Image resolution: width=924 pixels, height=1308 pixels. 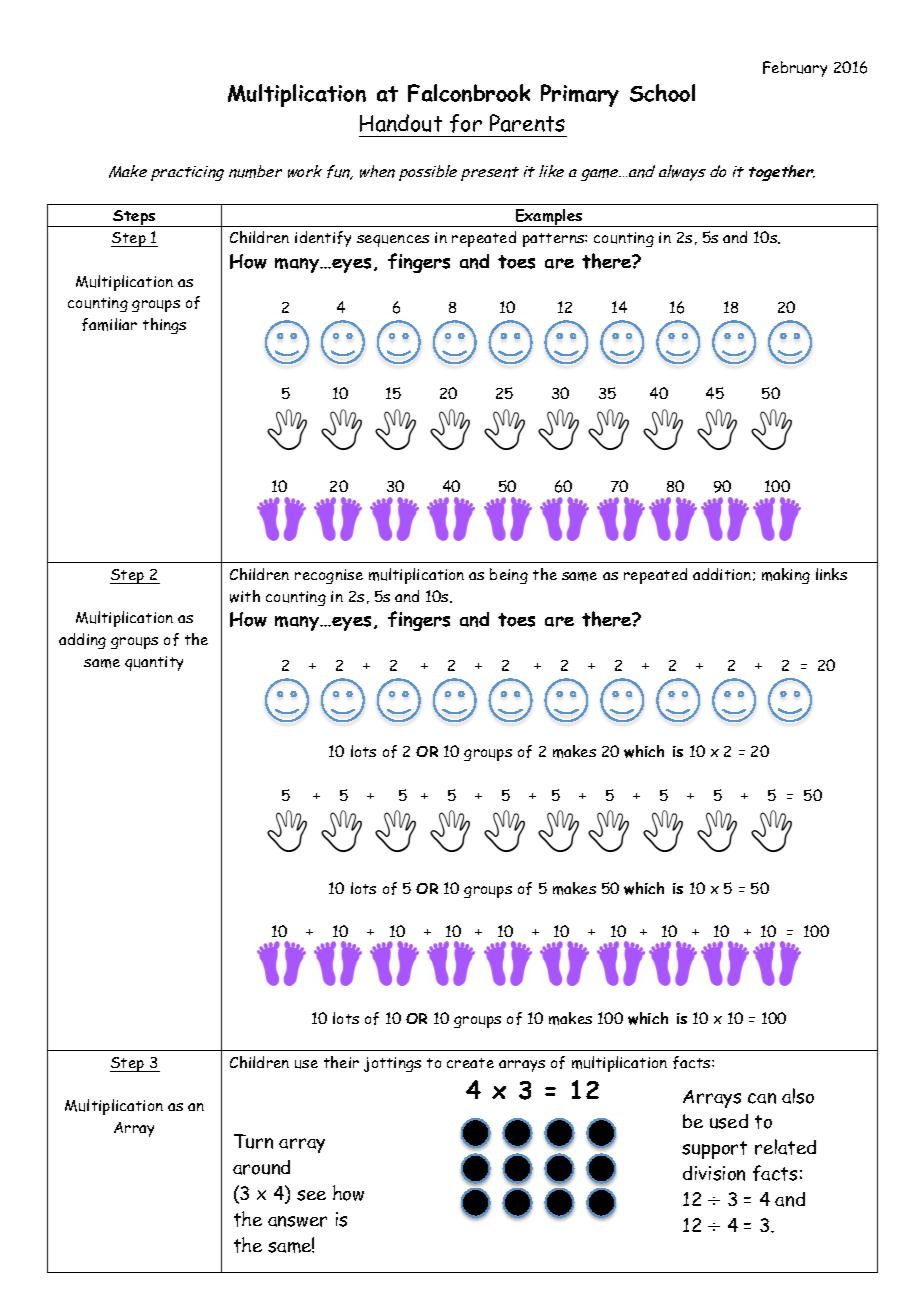 What do you see at coordinates (554, 240) in the page?
I see `patterns` at bounding box center [554, 240].
